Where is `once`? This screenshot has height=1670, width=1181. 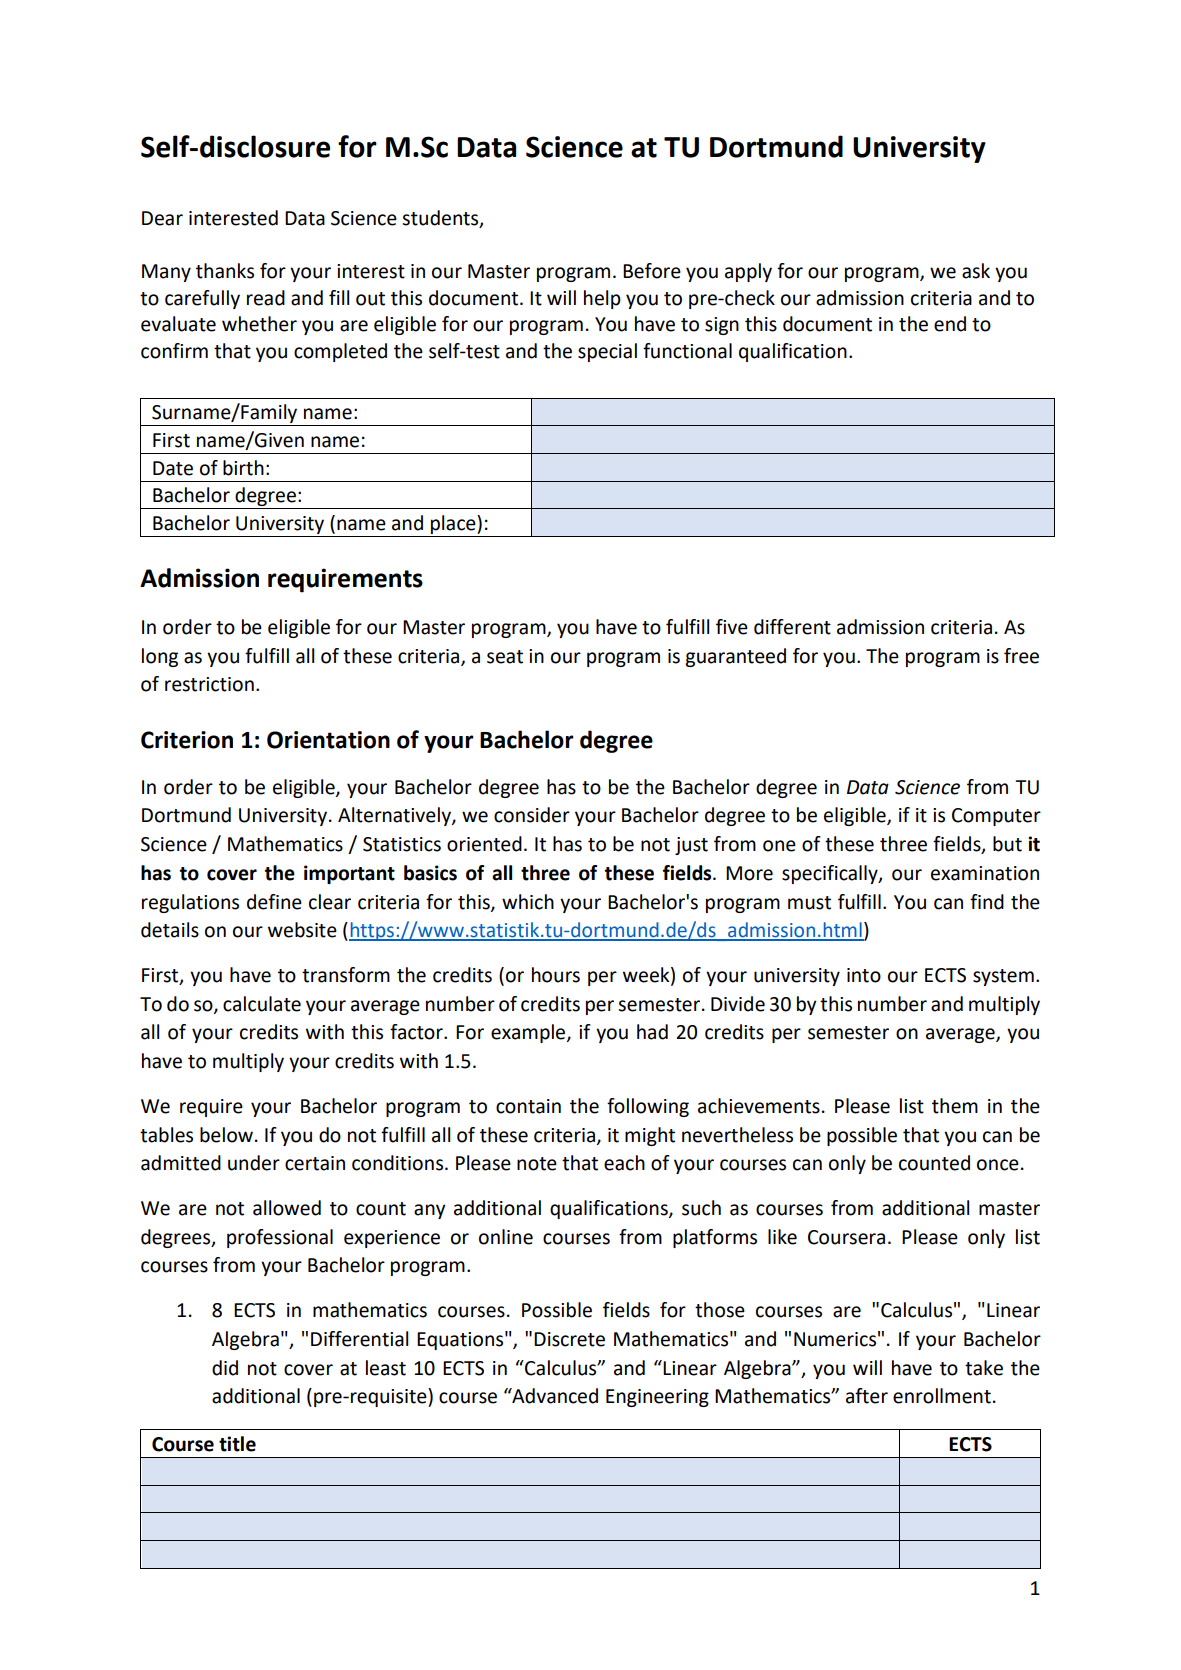 once is located at coordinates (998, 1165).
